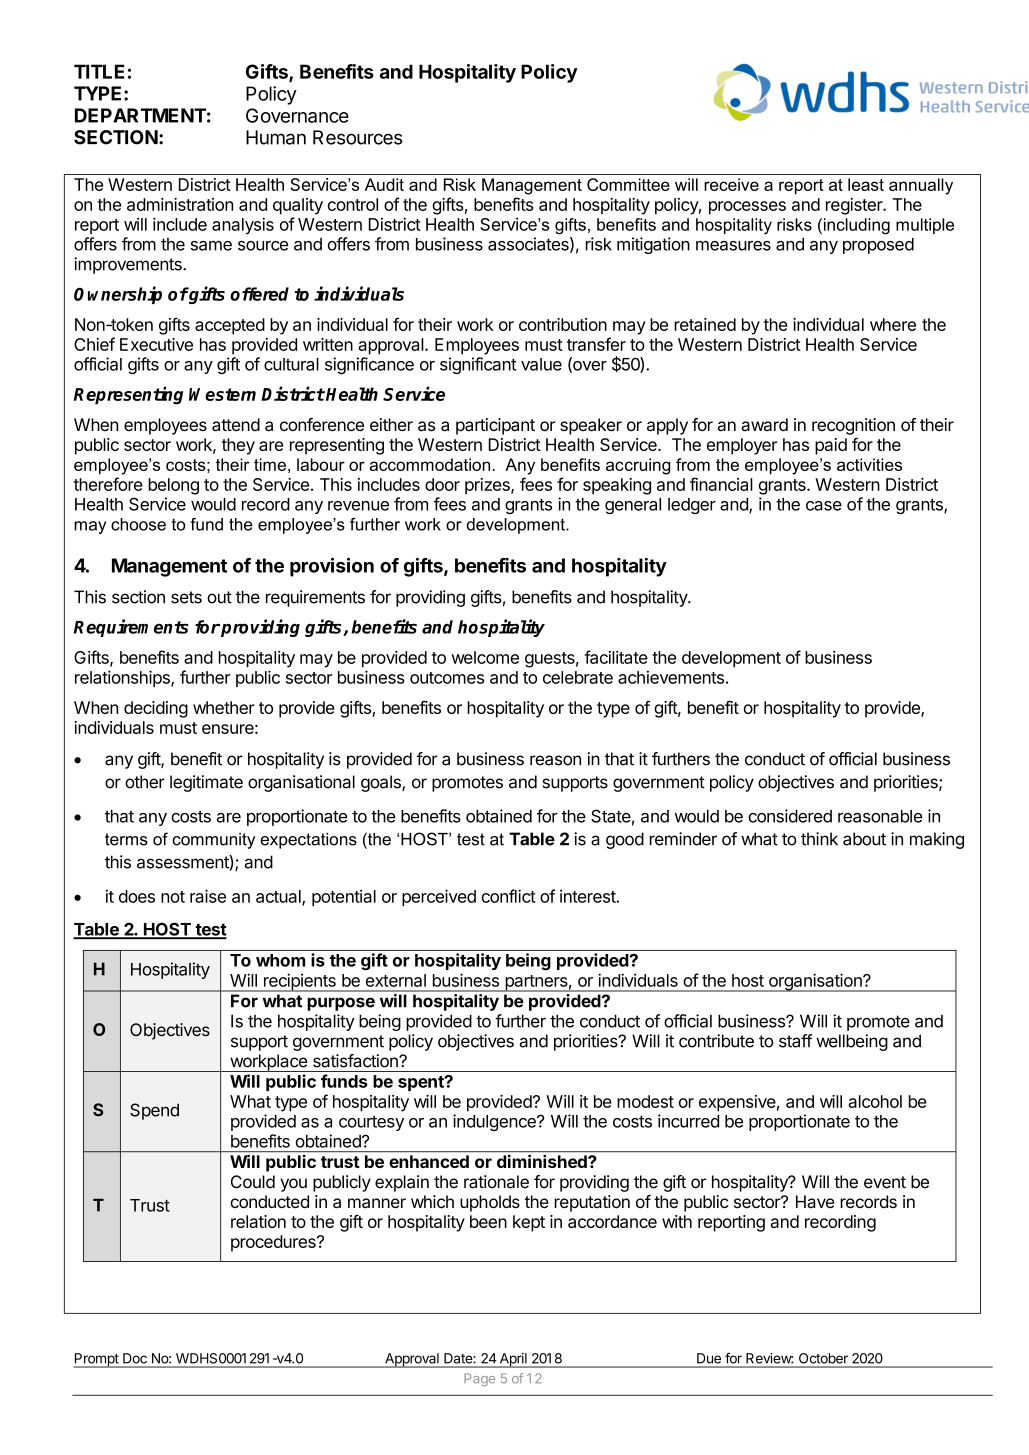 Image resolution: width=1029 pixels, height=1455 pixels. What do you see at coordinates (628, 184) in the screenshot?
I see `Committee` at bounding box center [628, 184].
